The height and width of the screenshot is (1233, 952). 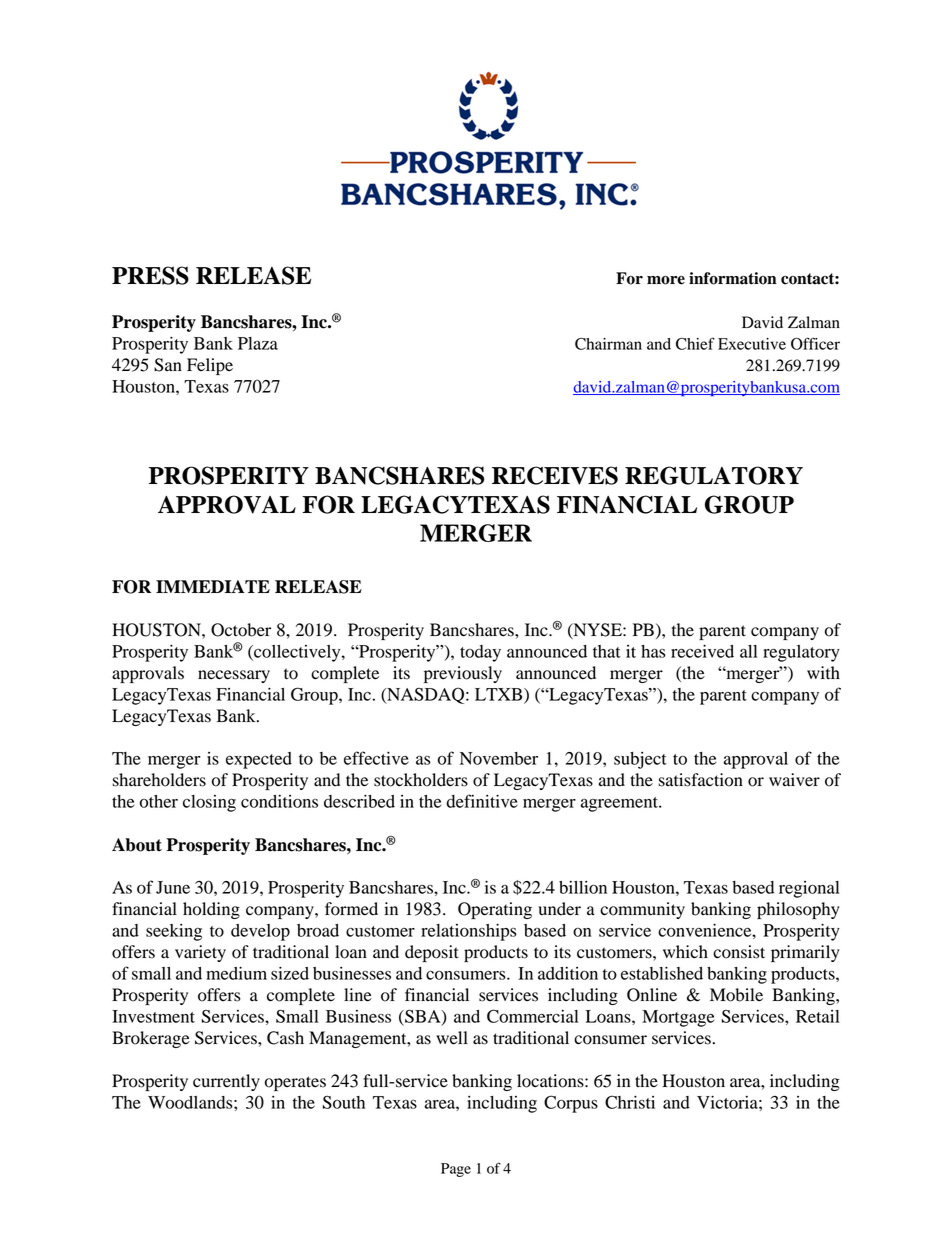 What do you see at coordinates (258, 343) in the screenshot?
I see `Plaza` at bounding box center [258, 343].
